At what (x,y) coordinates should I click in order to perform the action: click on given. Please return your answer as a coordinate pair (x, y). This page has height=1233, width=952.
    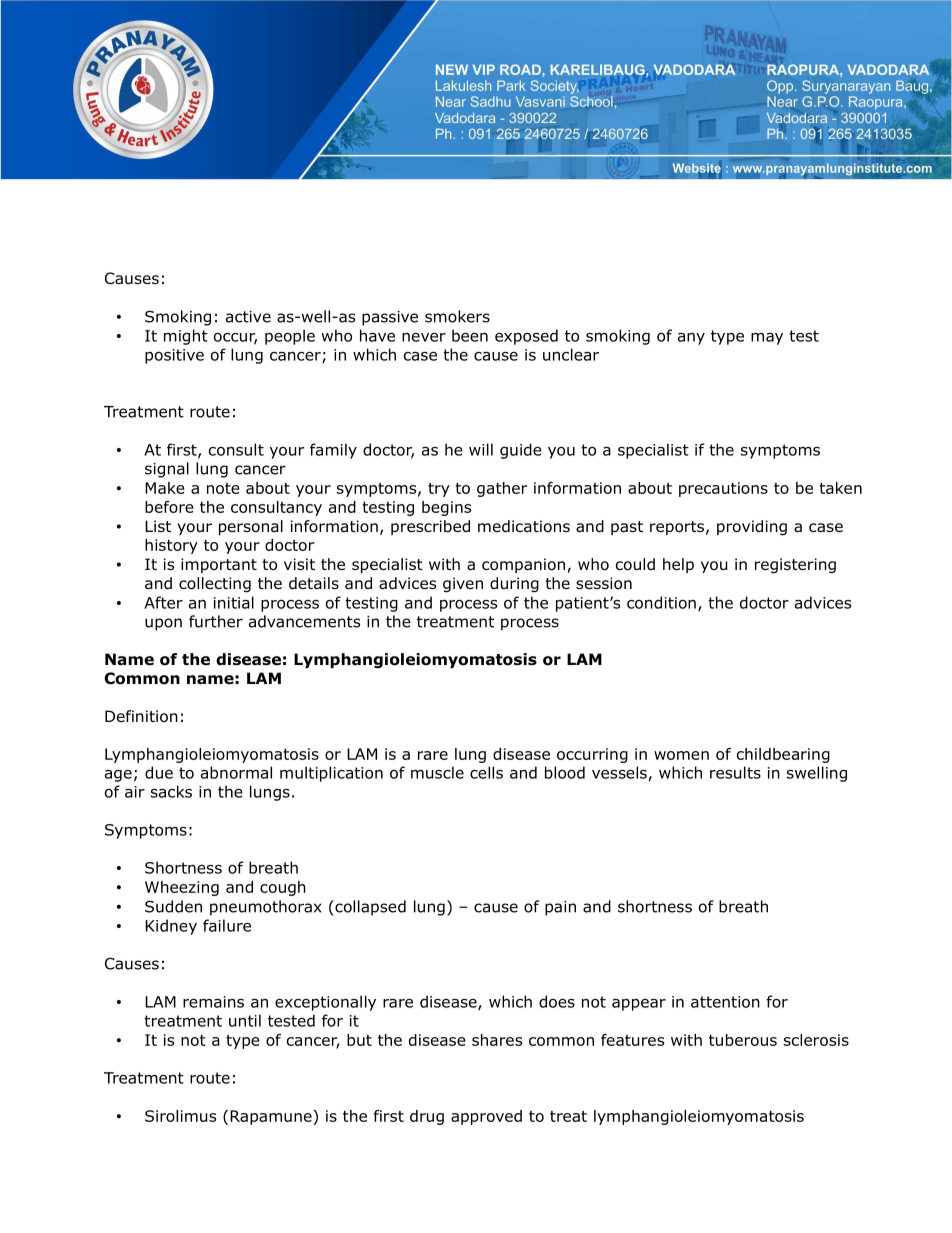
    Looking at the image, I should click on (463, 585).
